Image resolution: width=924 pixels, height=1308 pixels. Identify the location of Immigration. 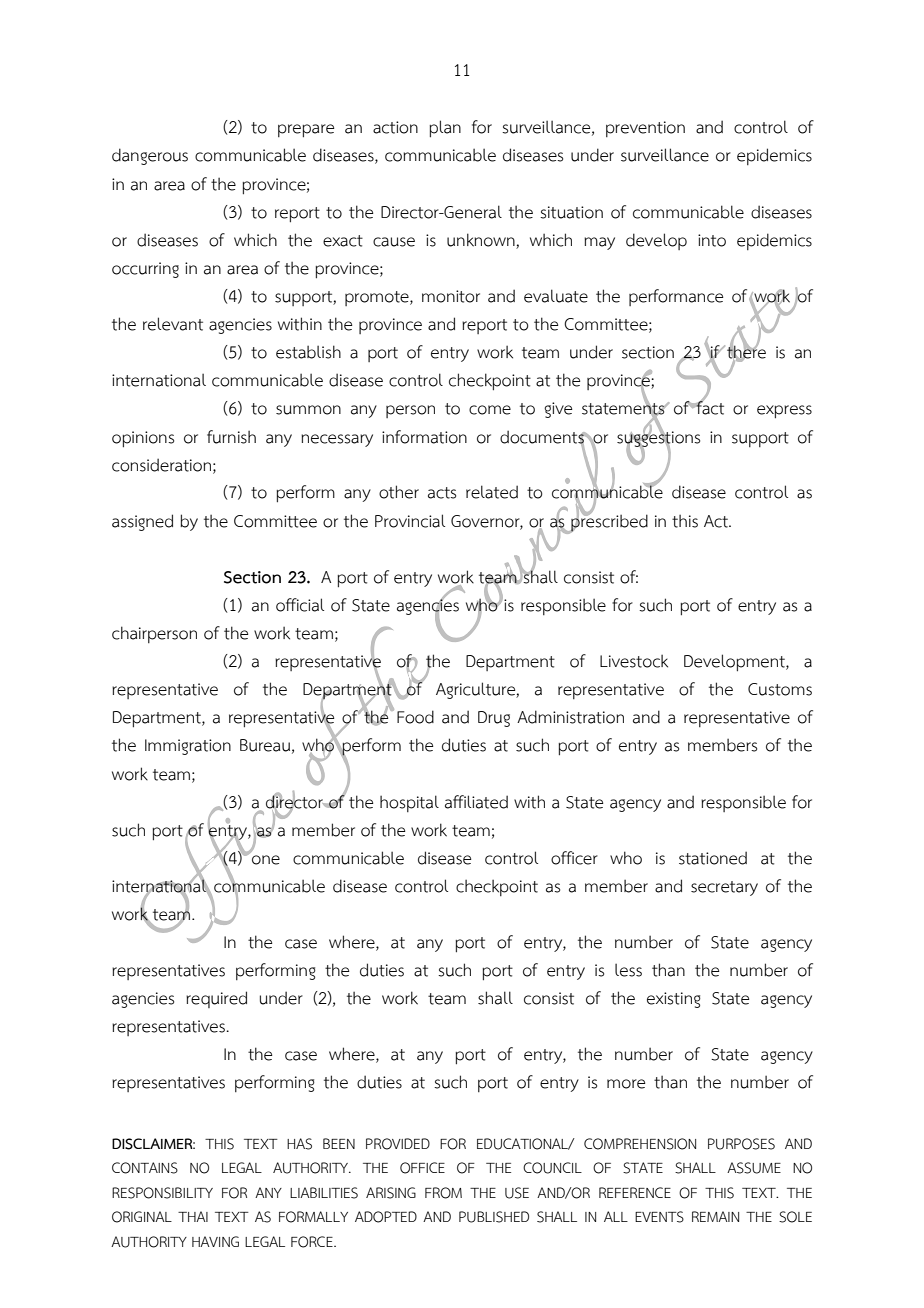
(188, 747).
